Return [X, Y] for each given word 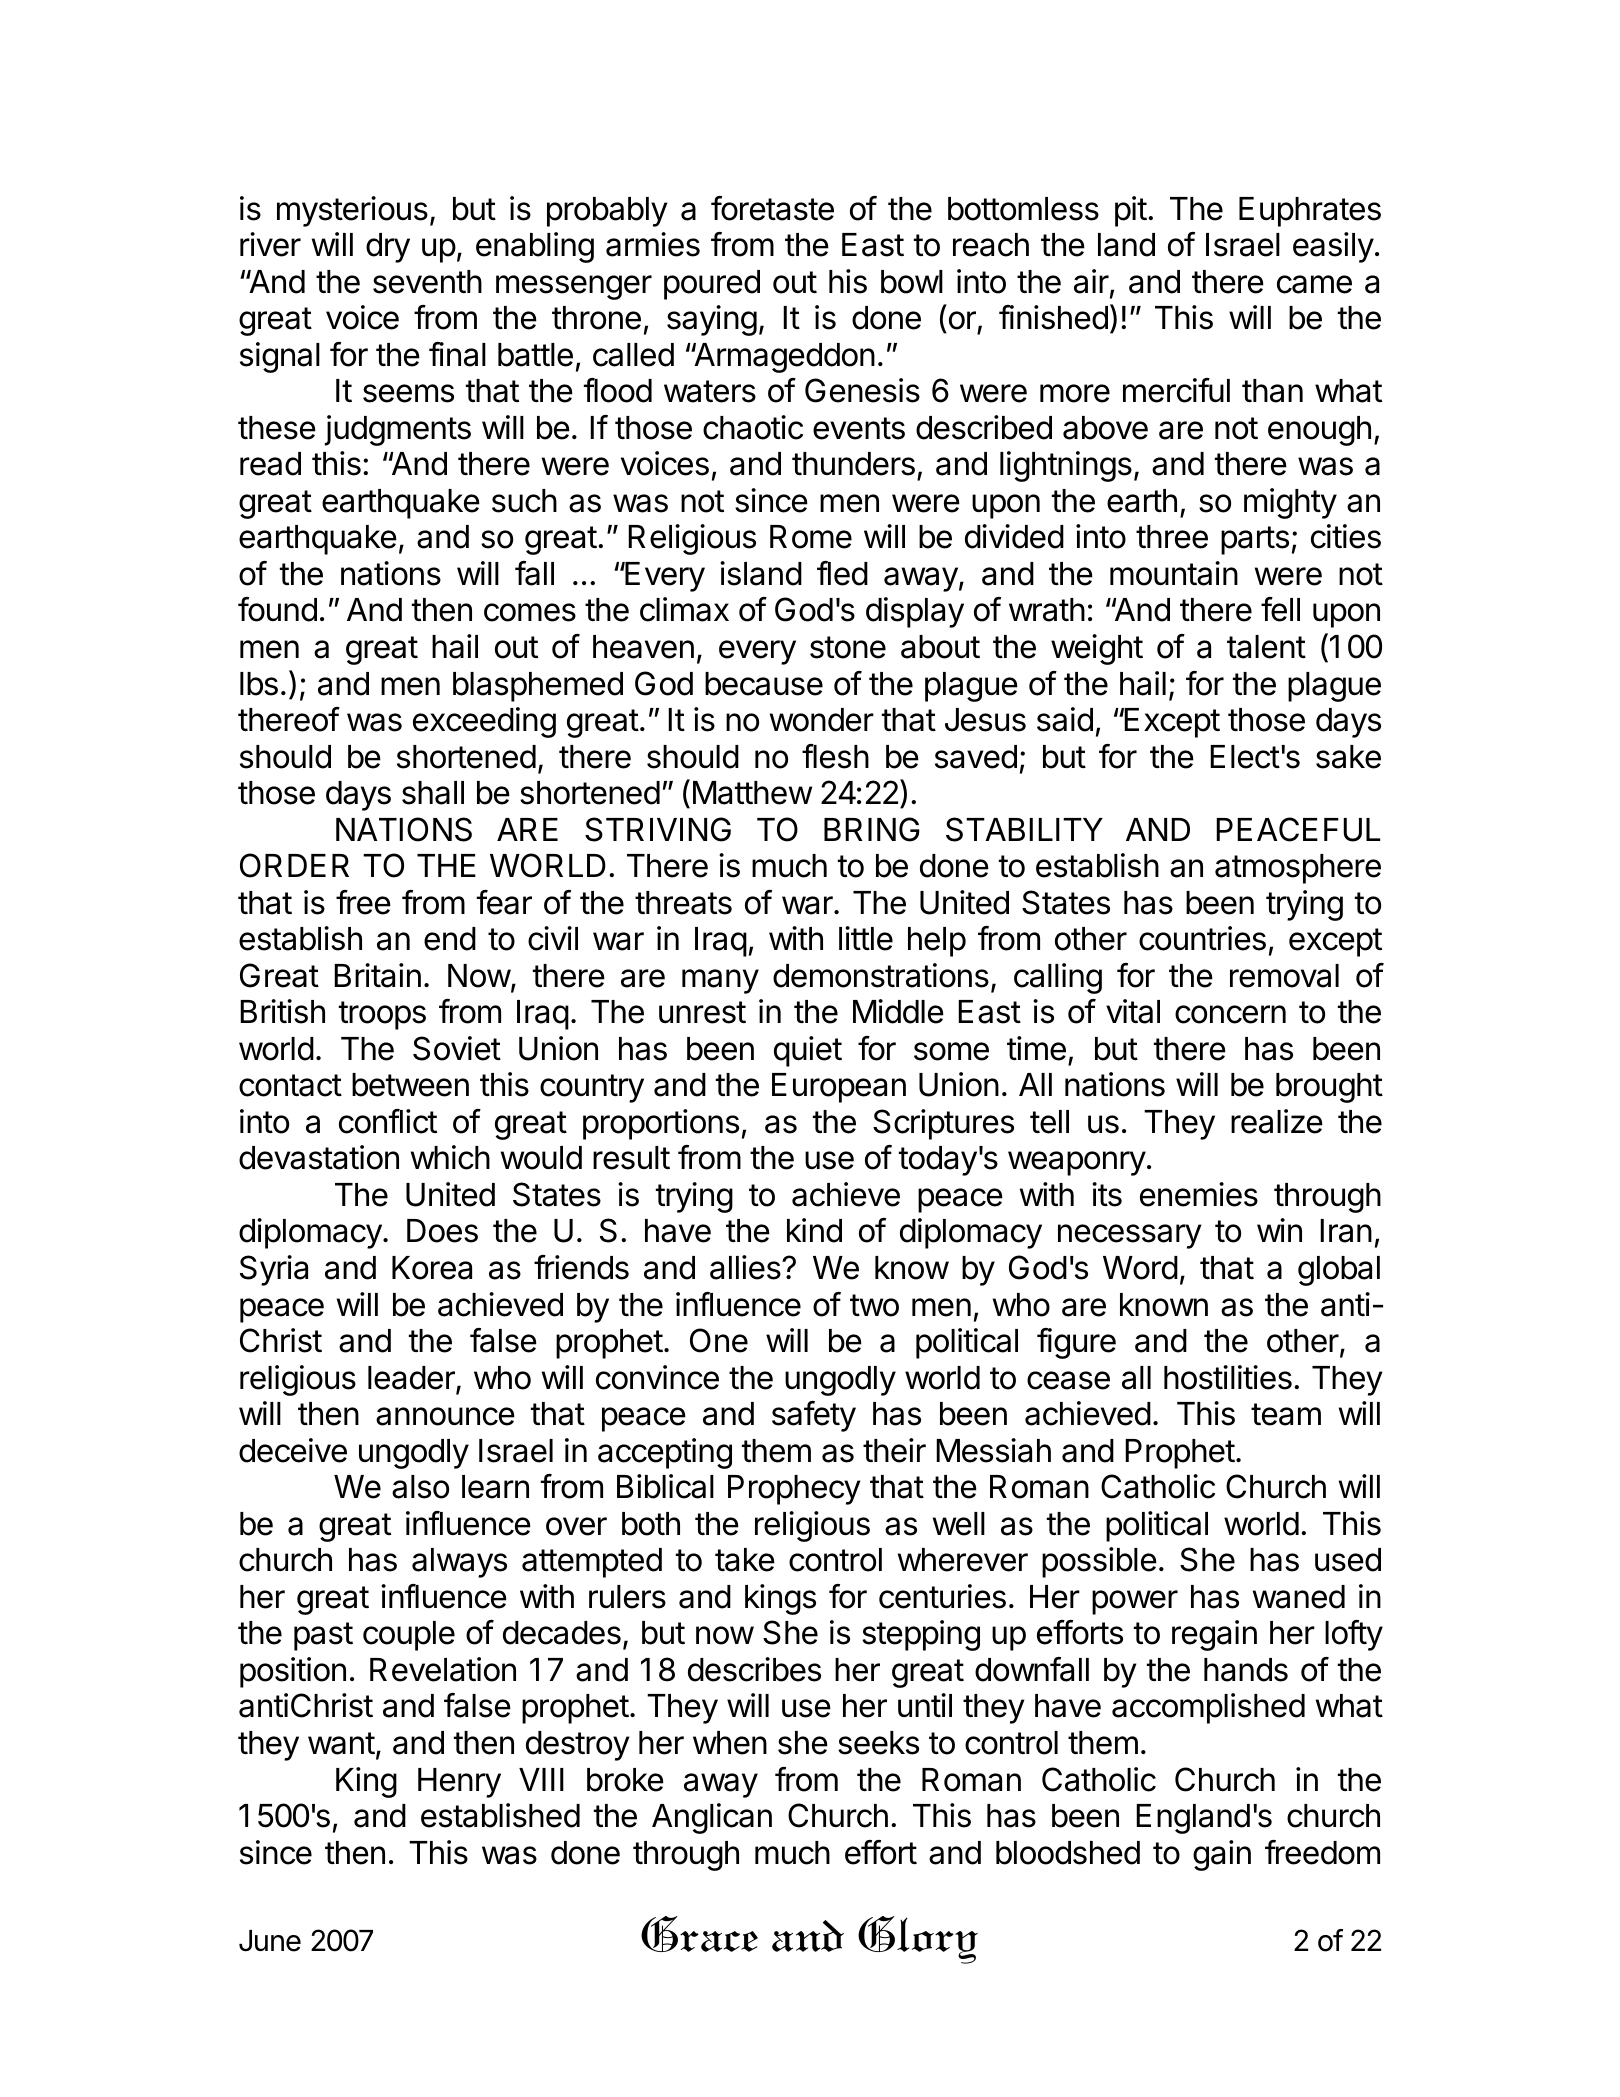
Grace [699, 1934]
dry [388, 248]
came [1314, 284]
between [410, 1085]
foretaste [772, 208]
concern [1230, 1014]
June [270, 1941]
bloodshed [1068, 1853]
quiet [808, 1051]
